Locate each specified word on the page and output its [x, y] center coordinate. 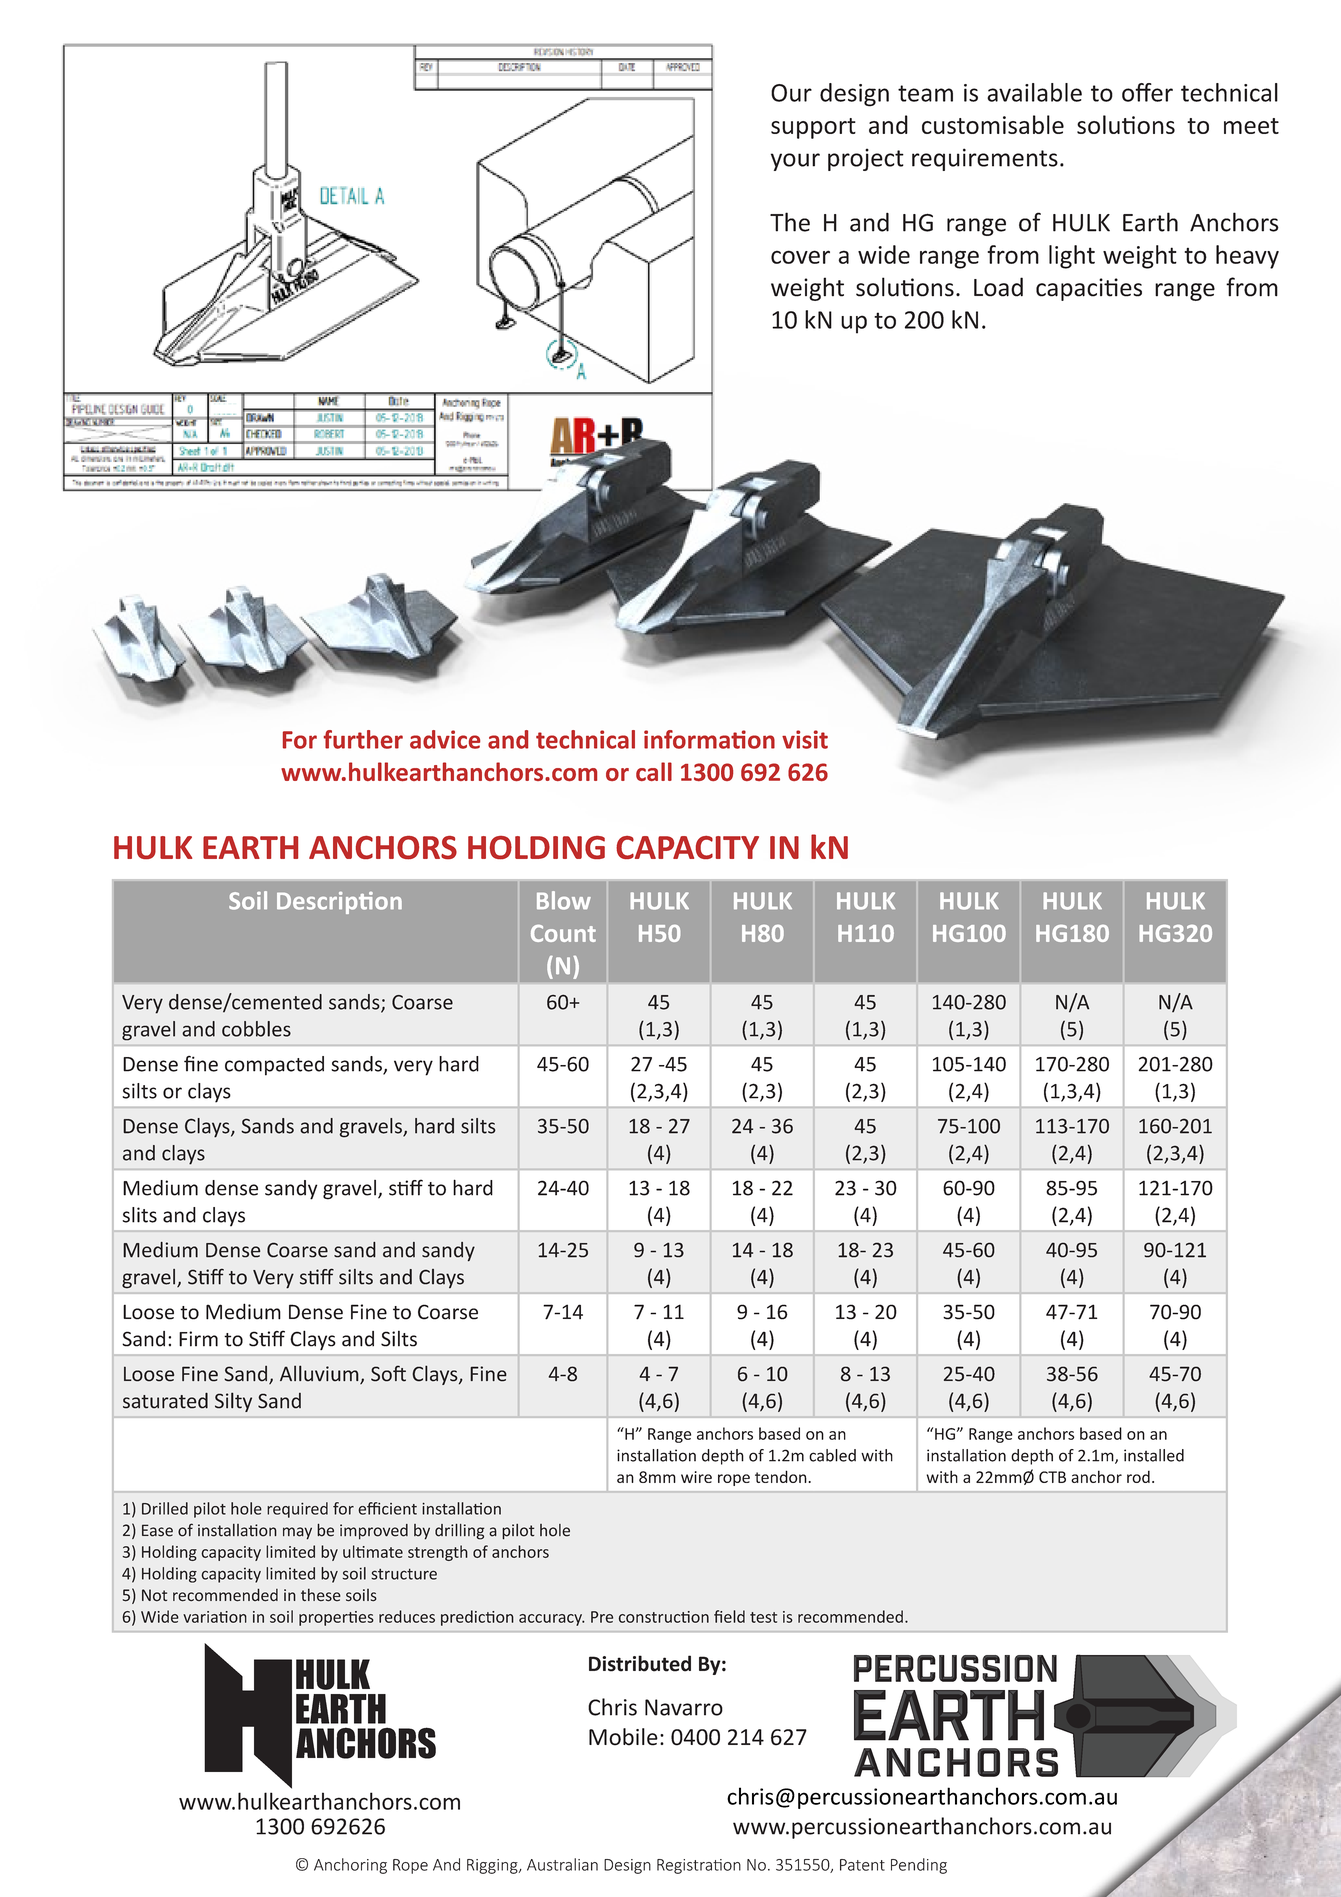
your [795, 162]
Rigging [493, 1866]
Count [563, 933]
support [813, 128]
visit [805, 739]
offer [1147, 92]
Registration [699, 1866]
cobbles [256, 1029]
